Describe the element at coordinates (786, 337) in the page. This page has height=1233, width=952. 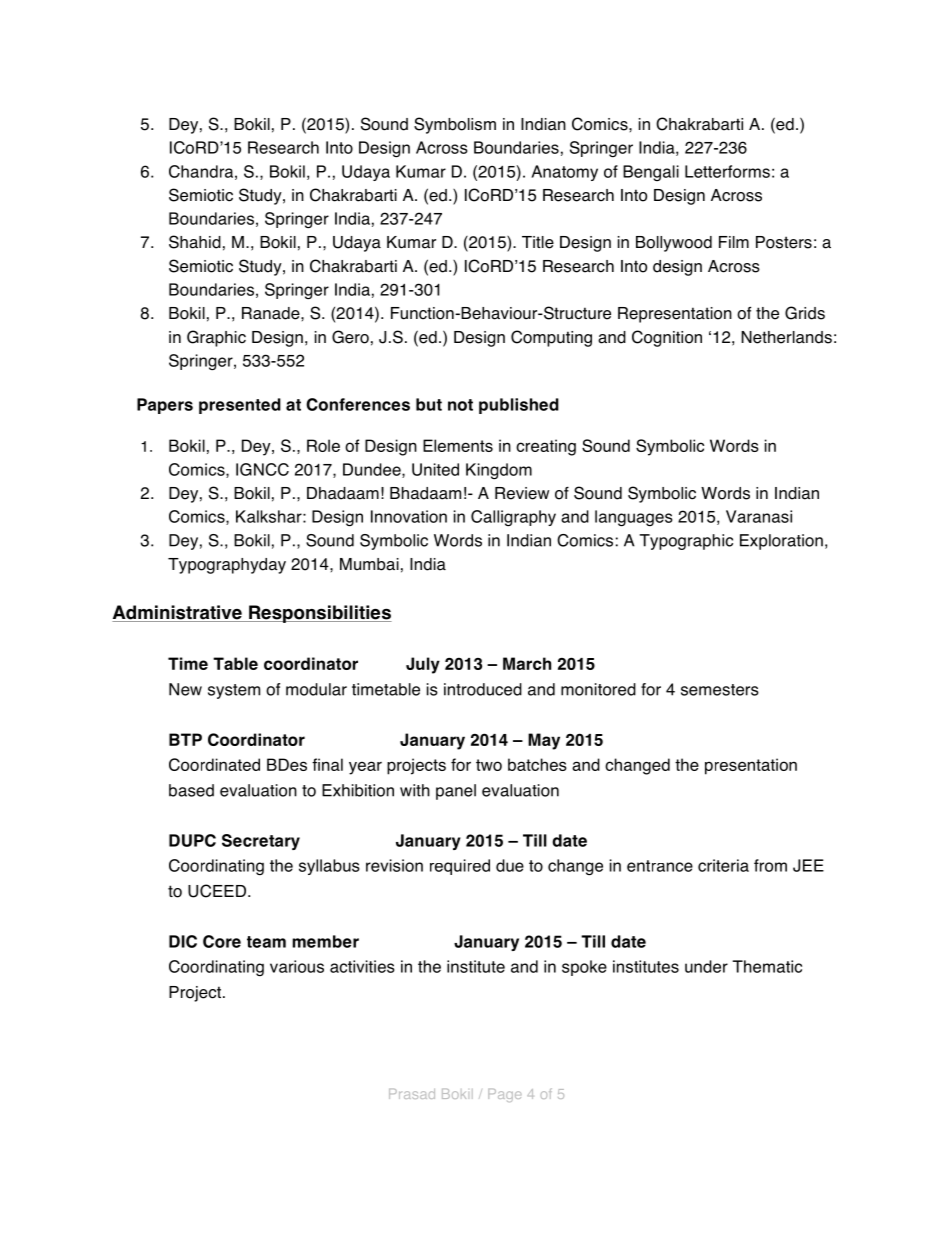
I see `Netherlands` at that location.
